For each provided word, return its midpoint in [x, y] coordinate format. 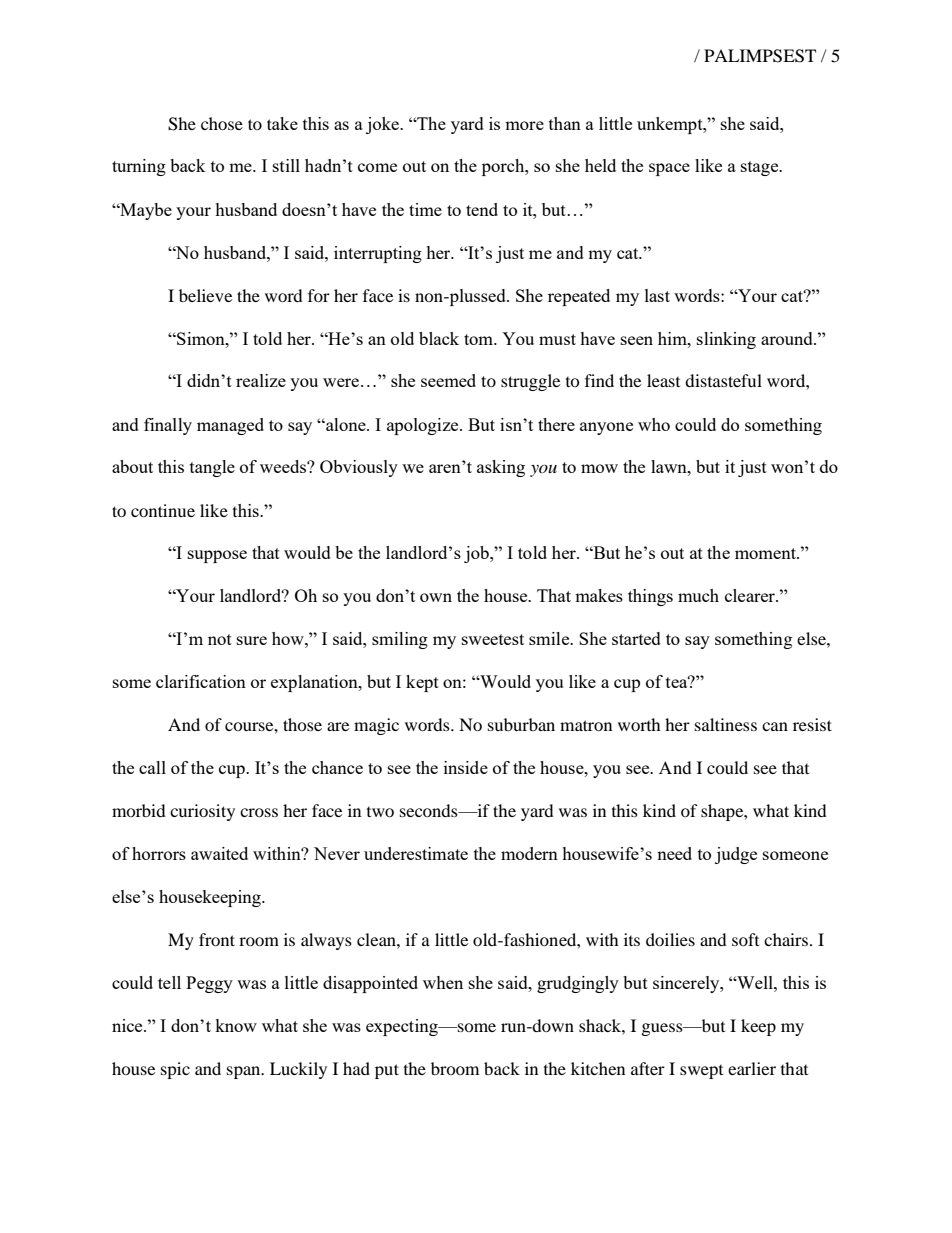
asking [501, 468]
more [524, 125]
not [220, 639]
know [236, 1025]
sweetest [493, 639]
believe [205, 295]
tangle [212, 468]
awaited [219, 853]
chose [222, 123]
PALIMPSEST [760, 56]
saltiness [726, 724]
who [654, 424]
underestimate [416, 853]
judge [736, 855]
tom [480, 339]
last [657, 295]
